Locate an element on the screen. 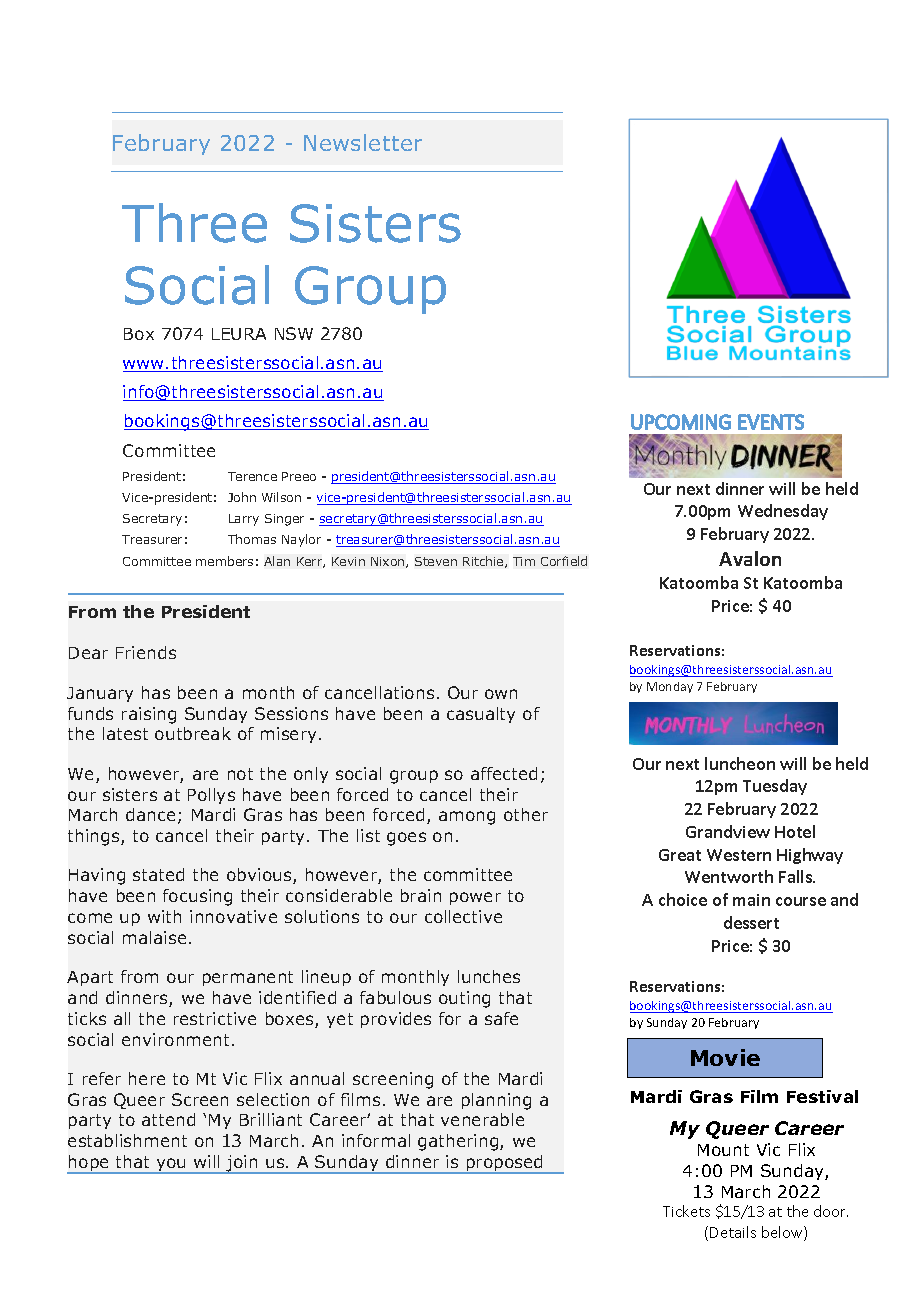  EVENTS is located at coordinates (771, 422).
